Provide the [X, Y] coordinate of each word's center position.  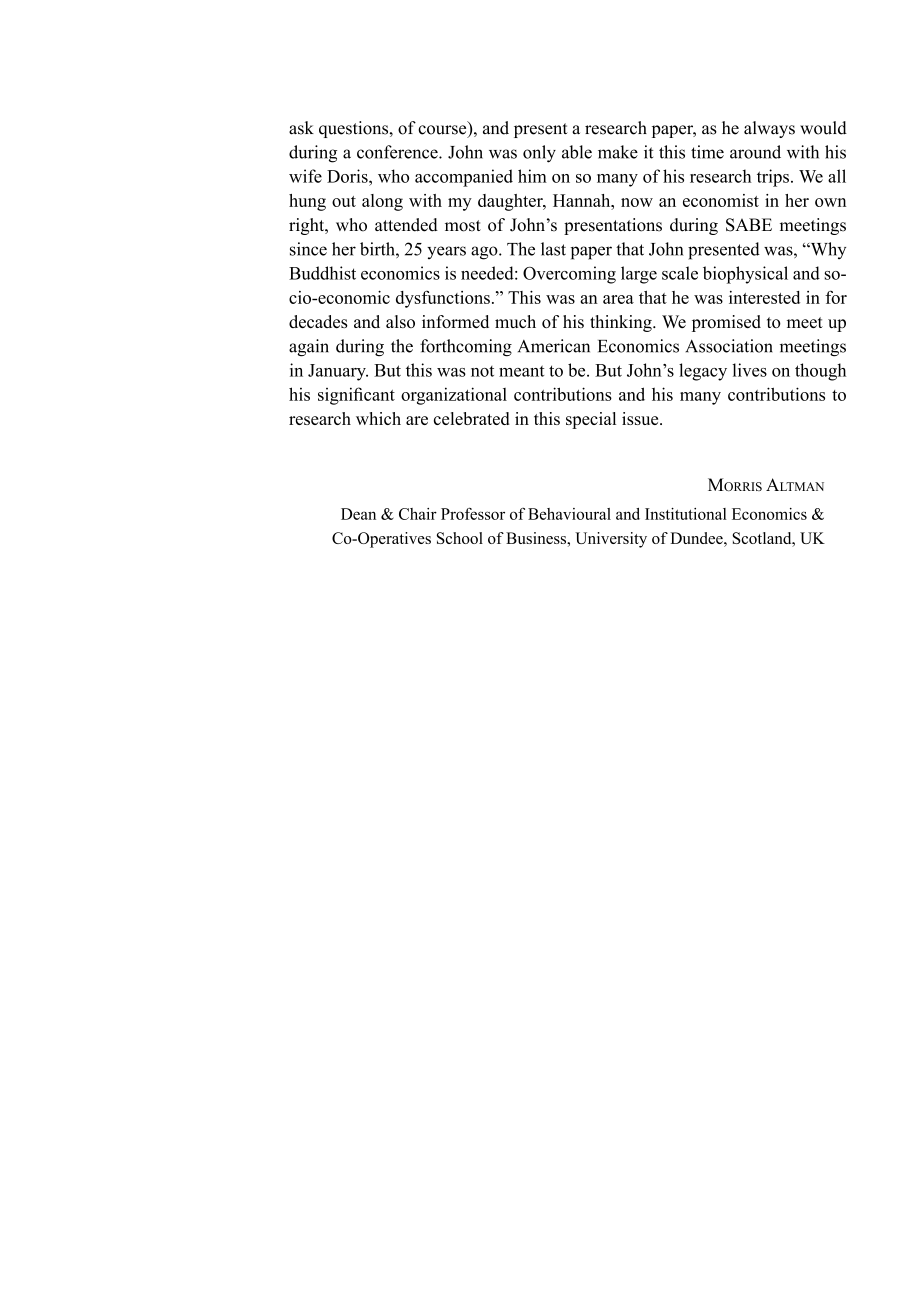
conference [398, 152]
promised [726, 323]
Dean [358, 514]
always [769, 129]
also [400, 321]
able [577, 152]
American [554, 346]
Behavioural [569, 514]
